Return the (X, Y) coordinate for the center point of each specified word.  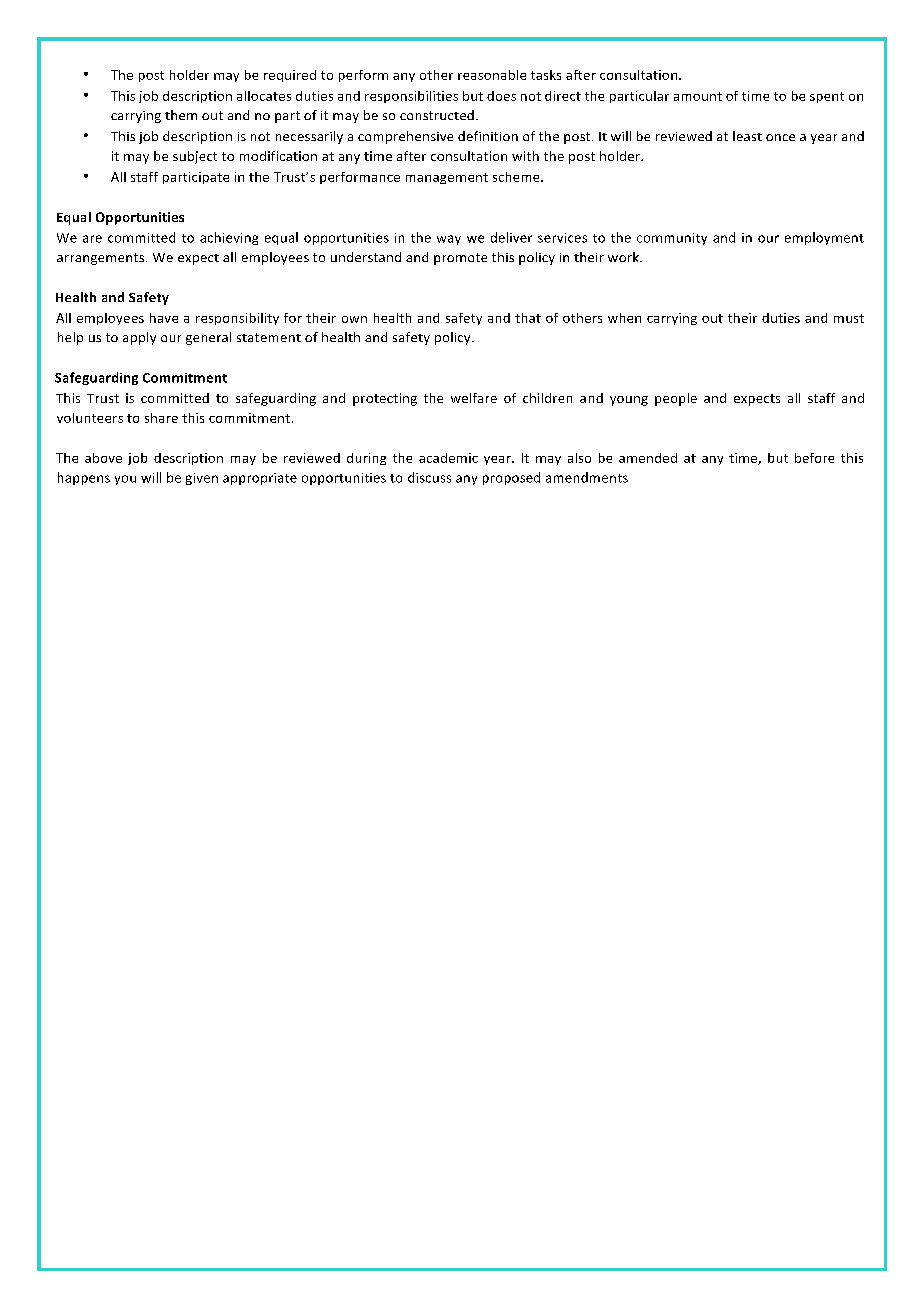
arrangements (102, 259)
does (501, 96)
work (625, 257)
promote (460, 259)
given (202, 479)
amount (698, 96)
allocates (264, 96)
